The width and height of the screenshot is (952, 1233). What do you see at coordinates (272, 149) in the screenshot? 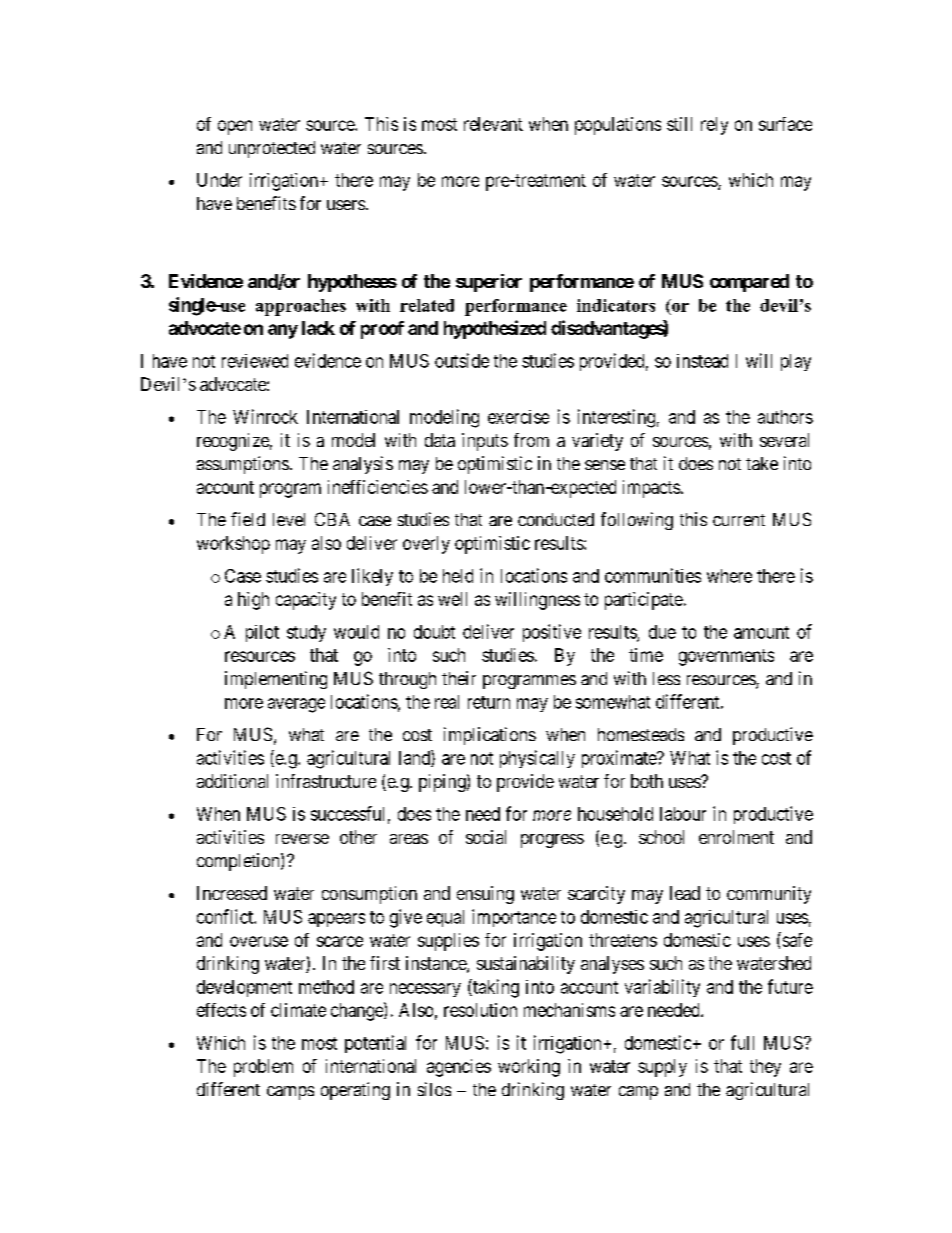
I see `unprotected` at bounding box center [272, 149].
